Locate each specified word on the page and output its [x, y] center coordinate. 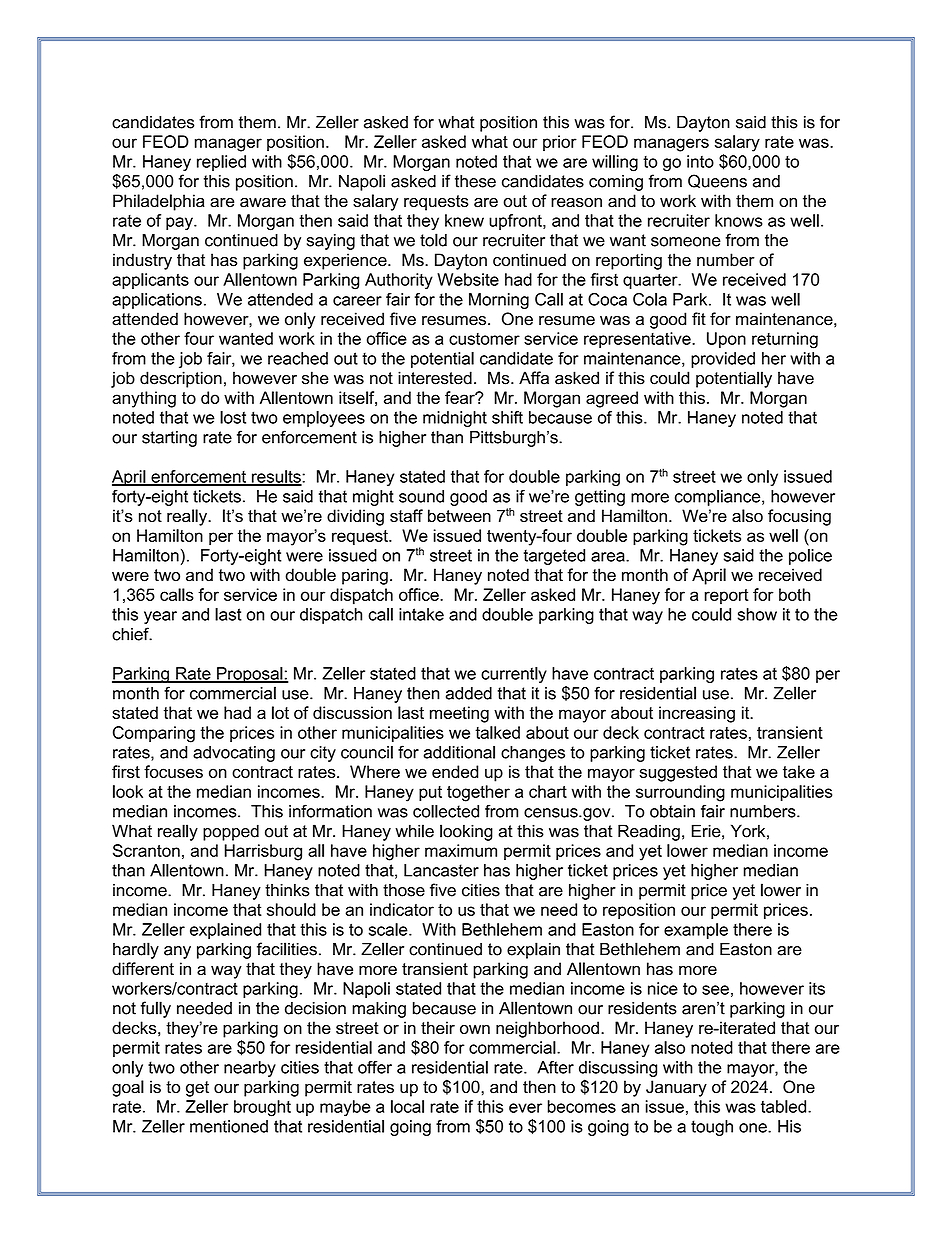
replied [221, 163]
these [475, 181]
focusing [799, 517]
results [276, 477]
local [407, 1106]
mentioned [229, 1126]
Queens [717, 181]
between [459, 516]
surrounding [680, 793]
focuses [173, 771]
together [478, 793]
